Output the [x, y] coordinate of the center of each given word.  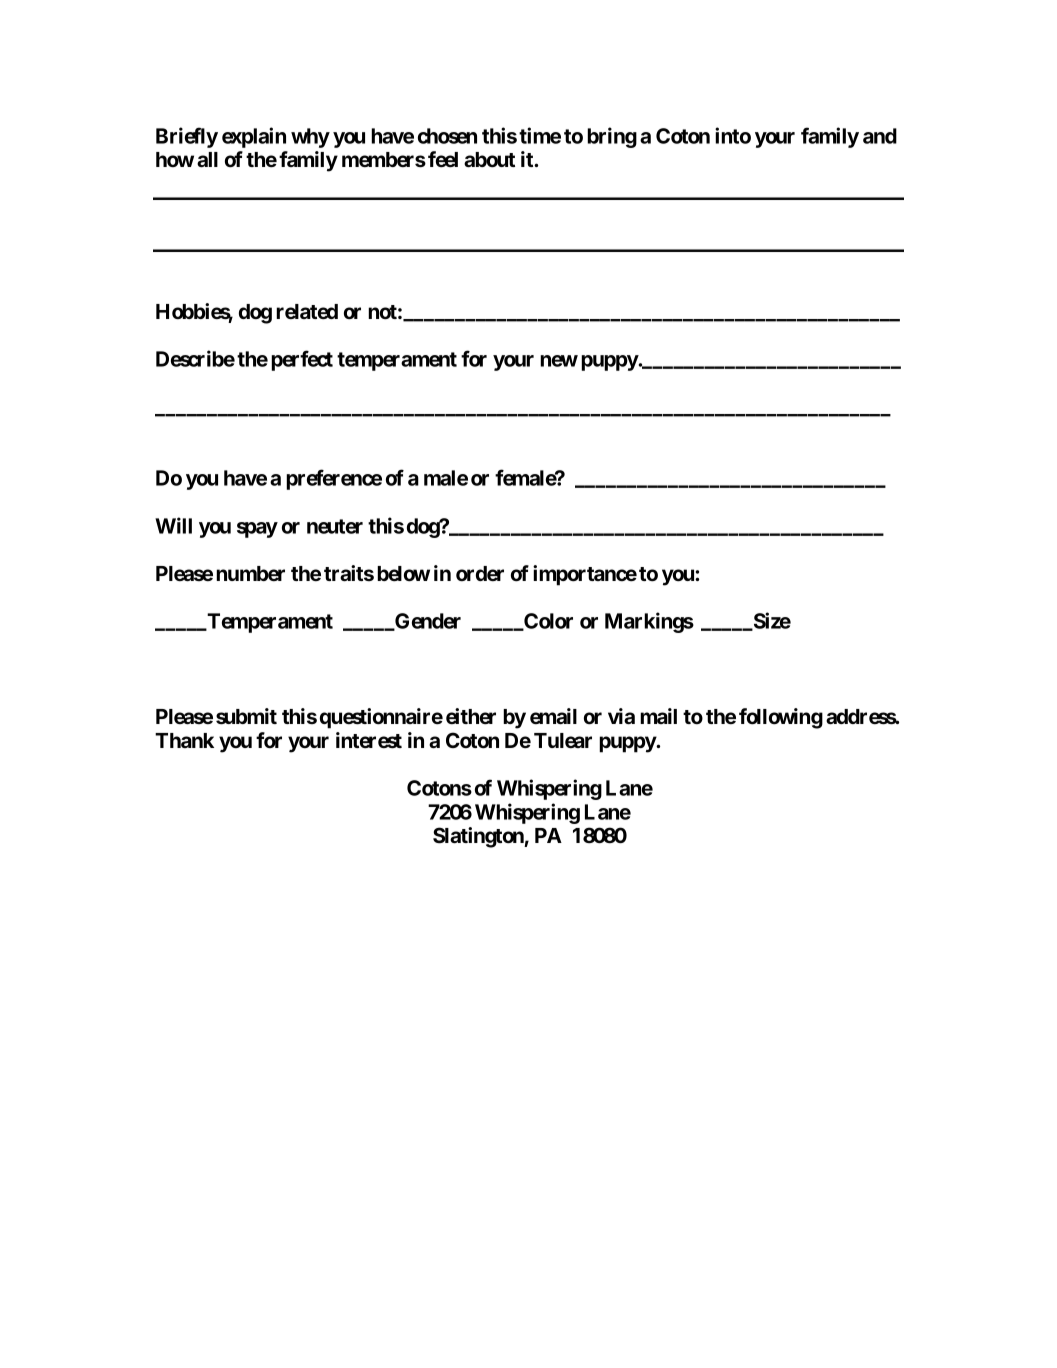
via [621, 716]
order [480, 573]
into [733, 135]
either [471, 716]
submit [246, 716]
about [489, 160]
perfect [302, 360]
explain [254, 137]
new [559, 361]
